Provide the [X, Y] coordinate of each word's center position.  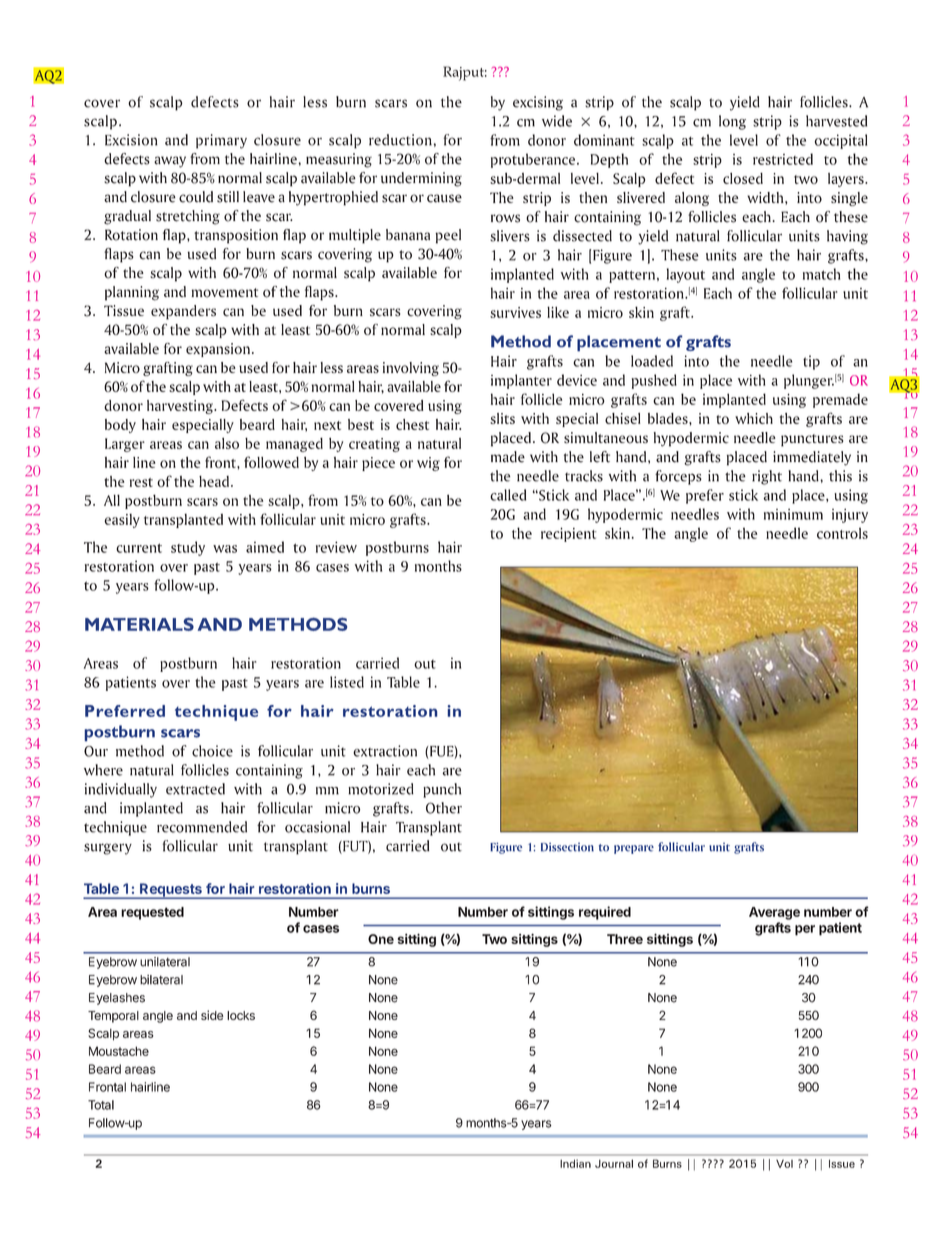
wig [428, 464]
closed [743, 178]
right [767, 477]
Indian [575, 1163]
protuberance [534, 160]
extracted [195, 789]
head [214, 481]
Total [101, 1105]
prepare [634, 849]
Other [444, 808]
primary [221, 141]
